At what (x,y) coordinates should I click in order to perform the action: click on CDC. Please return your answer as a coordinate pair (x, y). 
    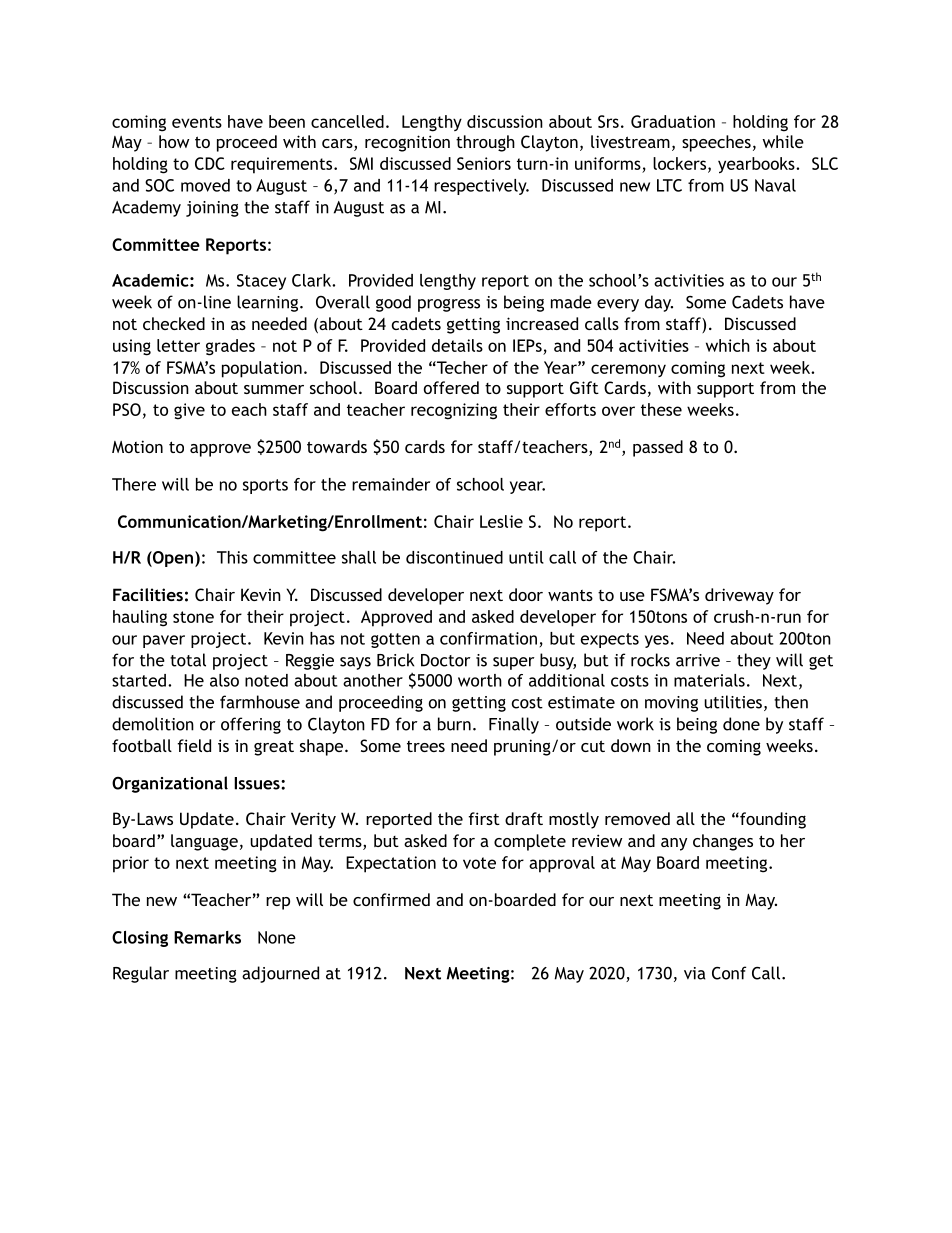
    Looking at the image, I should click on (210, 163).
